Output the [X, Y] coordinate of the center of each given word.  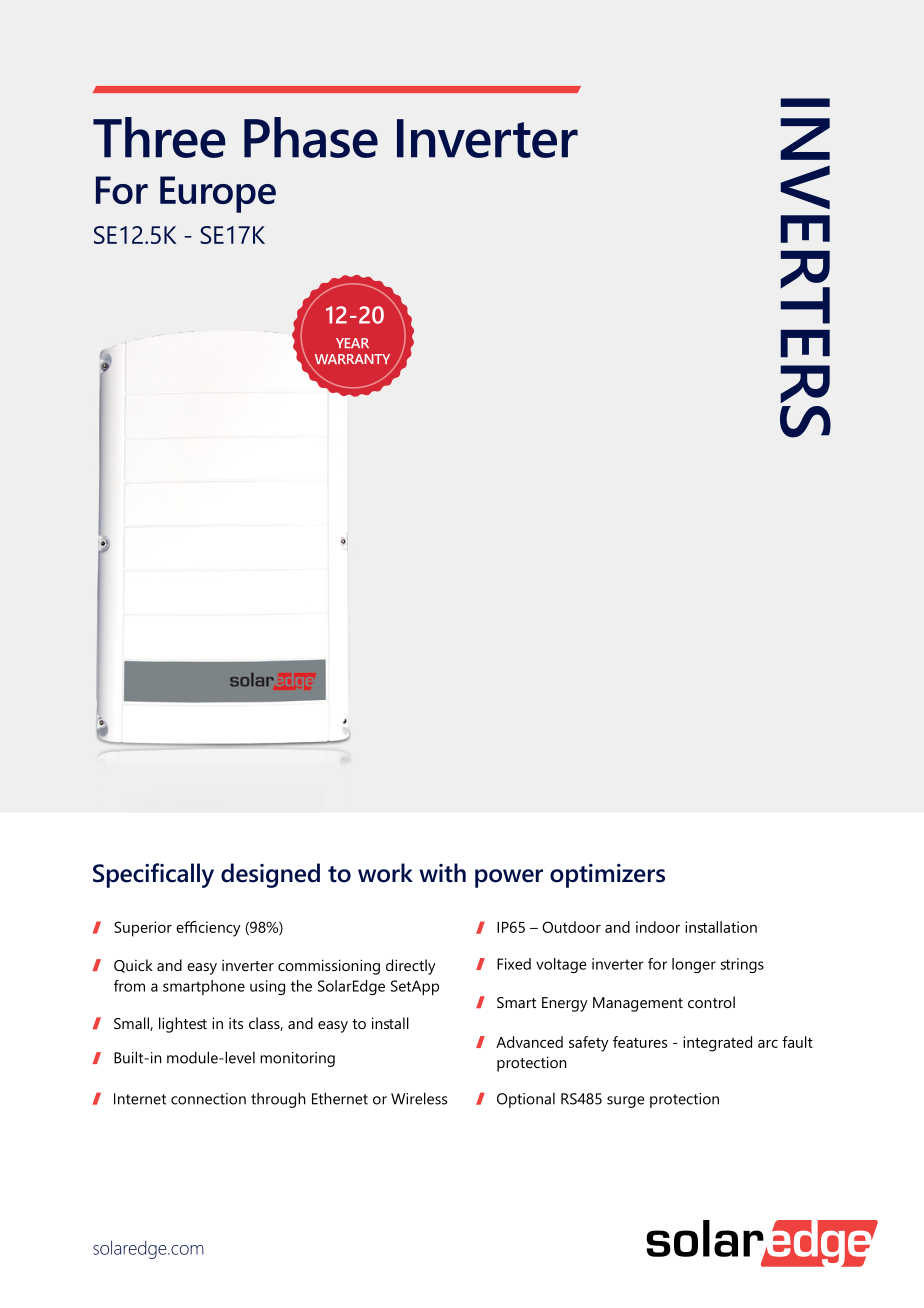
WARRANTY [352, 359]
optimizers [607, 876]
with [442, 873]
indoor [658, 927]
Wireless [419, 1098]
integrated [717, 1044]
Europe [218, 194]
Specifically [153, 875]
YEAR [352, 343]
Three [159, 137]
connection [208, 1099]
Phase [311, 137]
